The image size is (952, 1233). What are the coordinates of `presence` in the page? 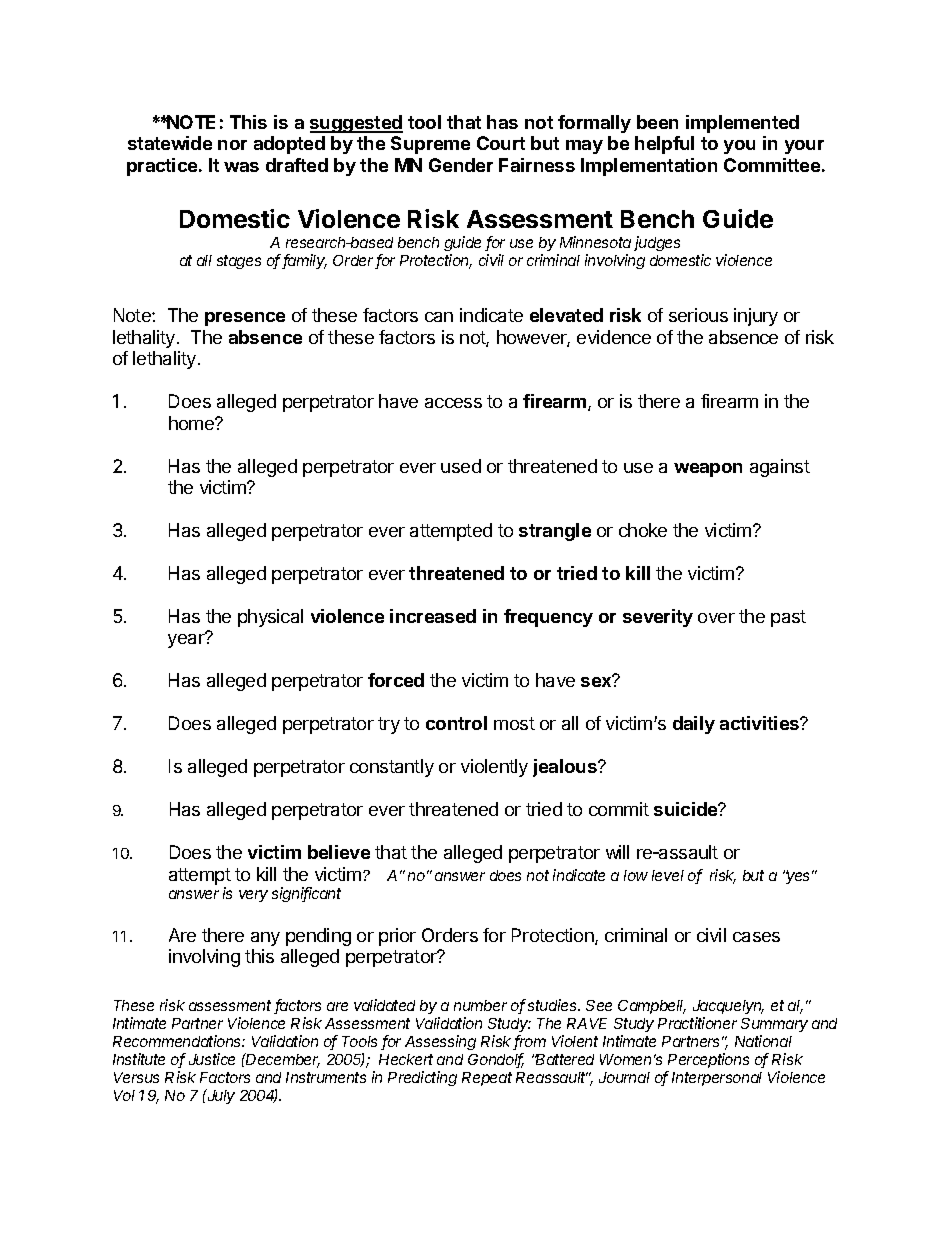 It's located at (245, 319).
